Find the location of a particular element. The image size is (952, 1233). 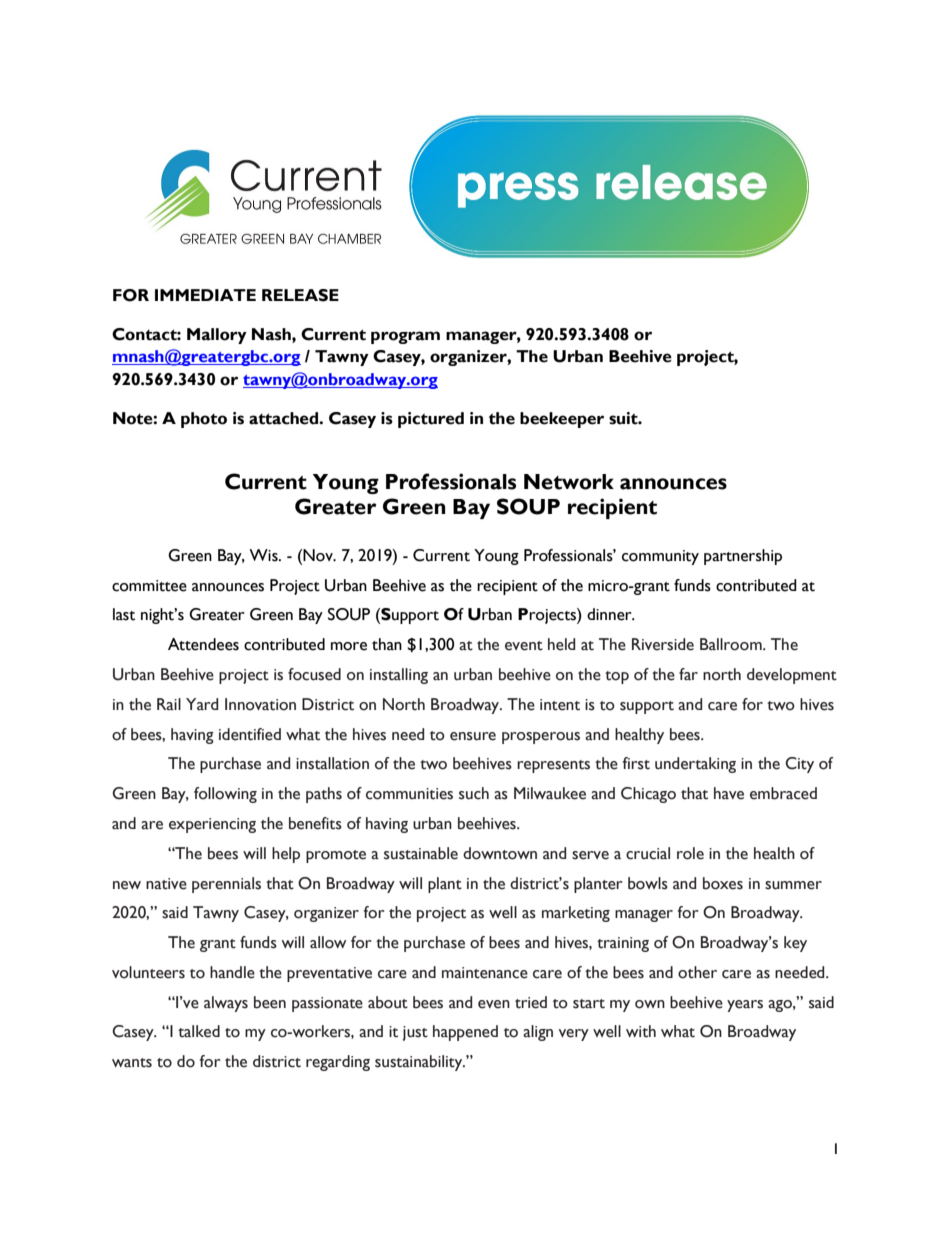

happened is located at coordinates (465, 1033).
